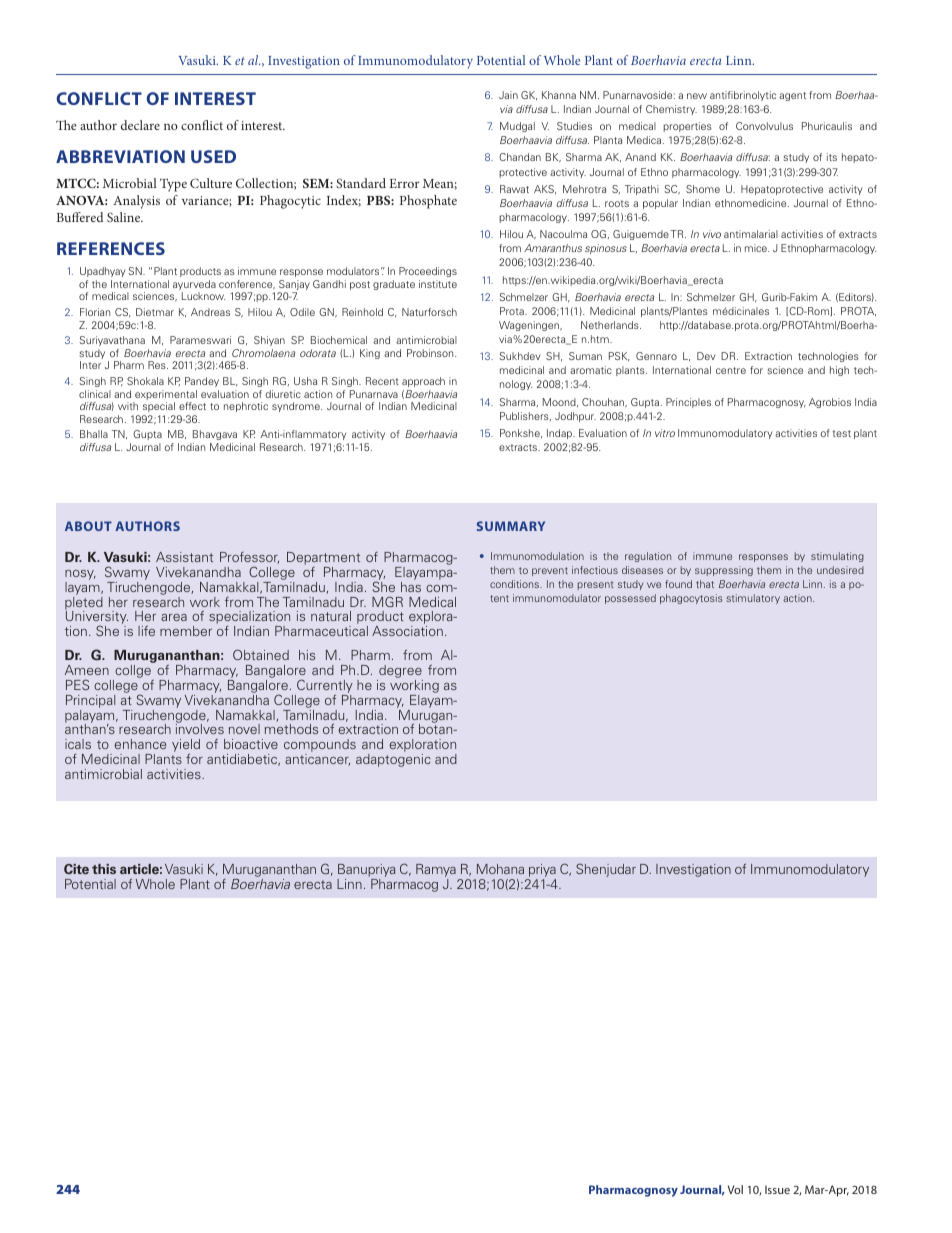  What do you see at coordinates (423, 382) in the page?
I see `approach` at bounding box center [423, 382].
